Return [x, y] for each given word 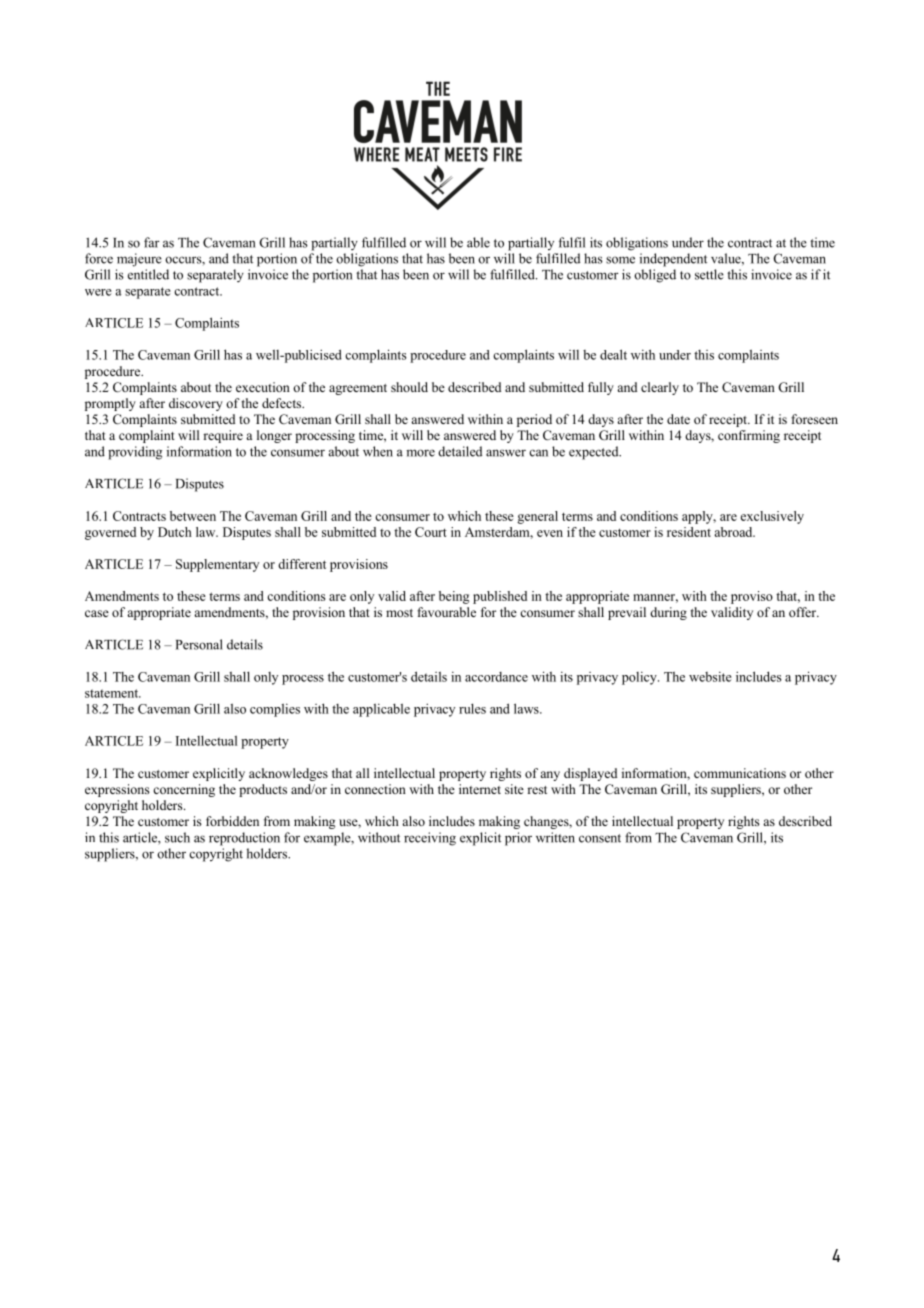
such [177, 837]
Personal [199, 644]
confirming [749, 436]
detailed [460, 451]
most [399, 613]
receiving [430, 839]
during [668, 613]
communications [740, 773]
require [223, 436]
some [620, 260]
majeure [139, 260]
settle [709, 274]
